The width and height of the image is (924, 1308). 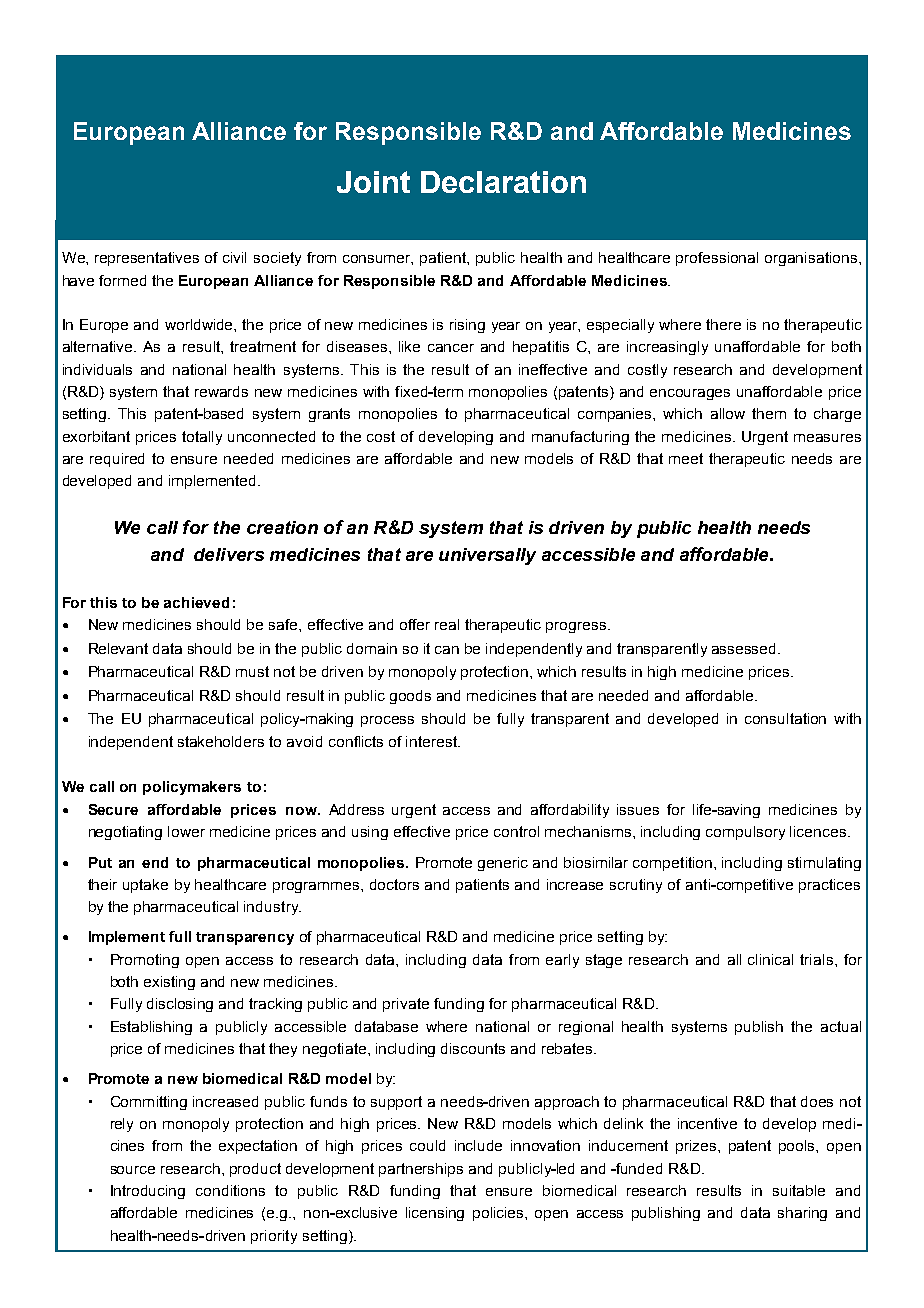 What do you see at coordinates (148, 1192) in the image?
I see `Introducing` at bounding box center [148, 1192].
